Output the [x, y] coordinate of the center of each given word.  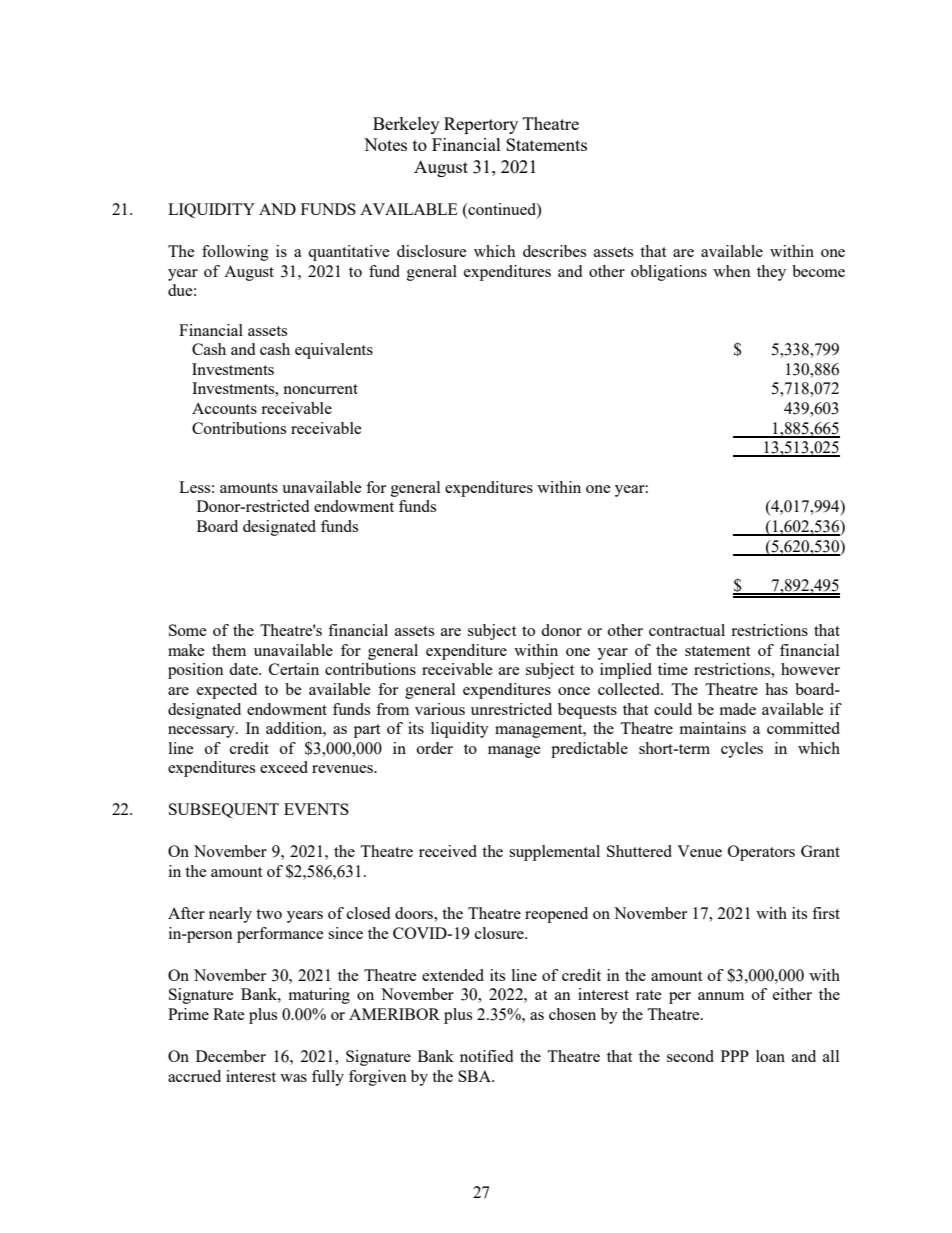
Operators [761, 853]
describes [554, 251]
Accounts [224, 408]
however [810, 669]
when [732, 271]
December [231, 1056]
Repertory [481, 125]
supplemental [554, 853]
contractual [687, 630]
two [269, 914]
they [771, 273]
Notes [385, 144]
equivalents [334, 351]
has [776, 689]
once [574, 691]
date [244, 669]
